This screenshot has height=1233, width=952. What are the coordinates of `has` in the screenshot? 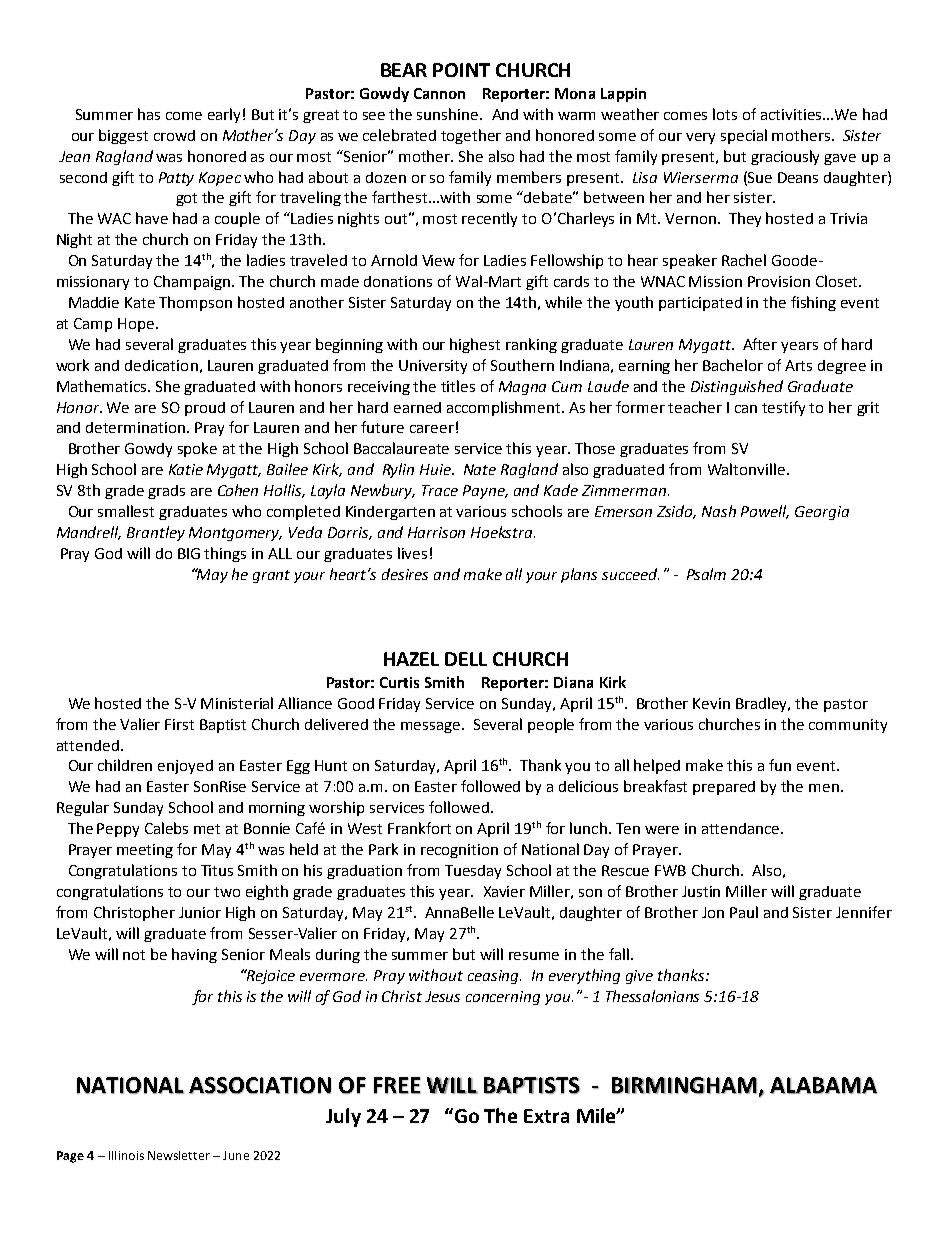 It's located at (149, 114).
